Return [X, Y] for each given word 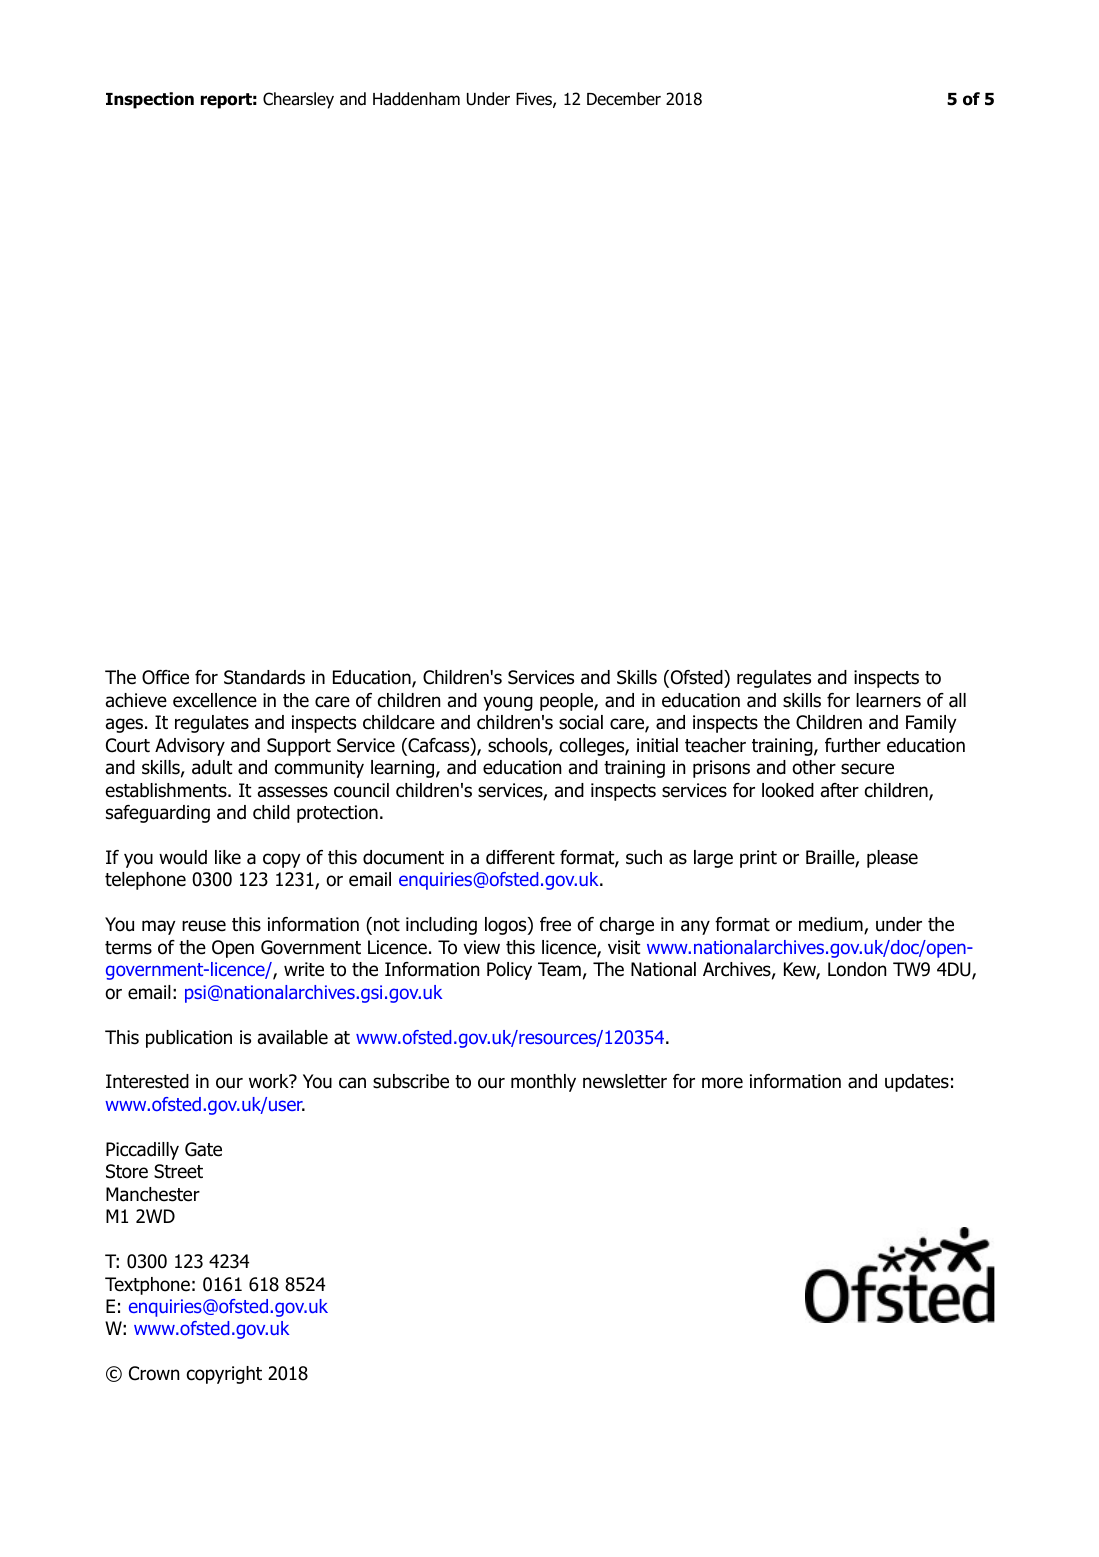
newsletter [625, 1081]
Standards [264, 677]
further [853, 745]
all [957, 700]
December [624, 99]
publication [189, 1039]
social [581, 722]
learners [888, 700]
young [508, 703]
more [722, 1083]
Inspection [150, 100]
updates [917, 1083]
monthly [543, 1083]
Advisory [190, 747]
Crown [154, 1373]
